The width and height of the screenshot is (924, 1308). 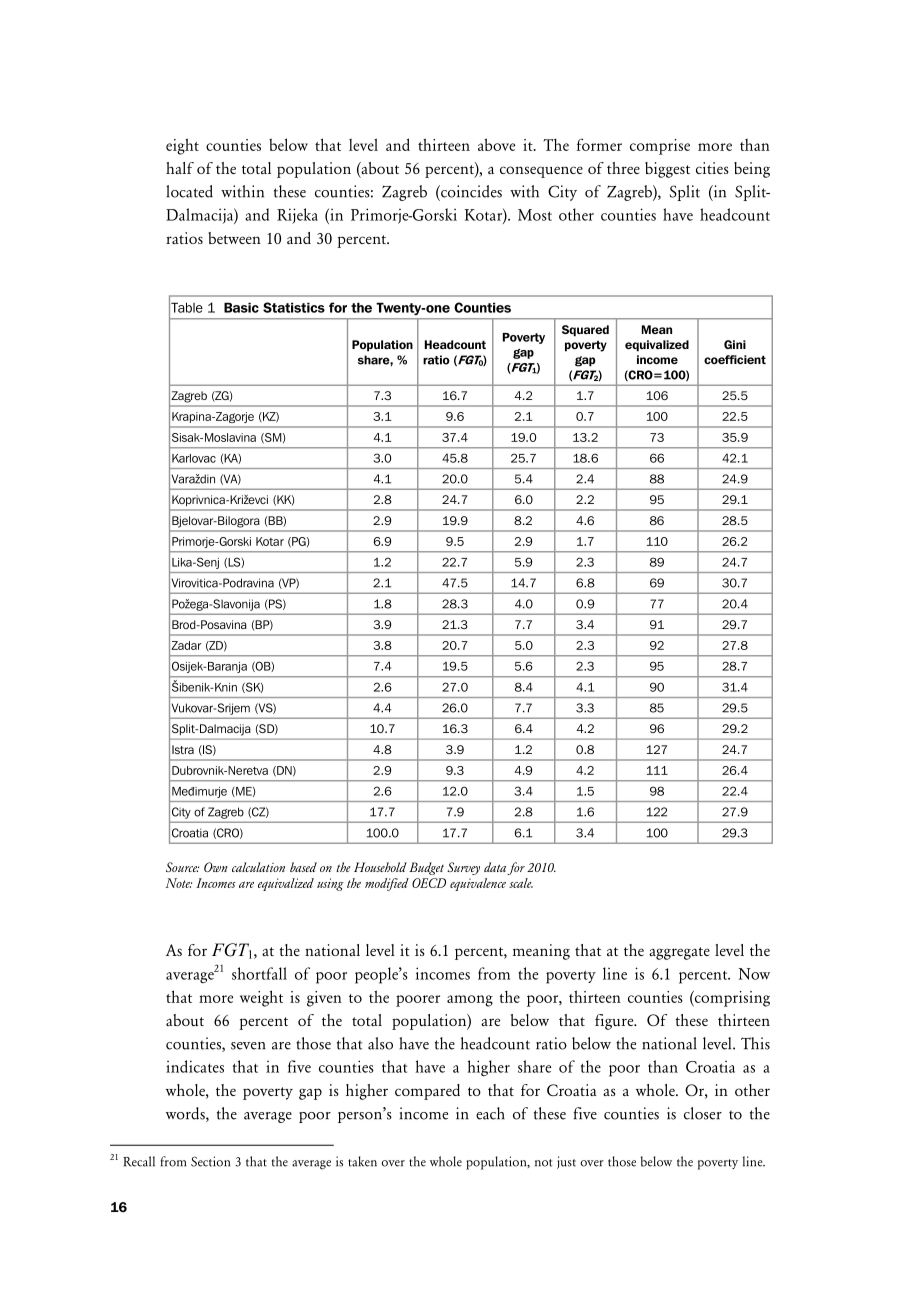 I want to click on closer, so click(x=703, y=1113).
